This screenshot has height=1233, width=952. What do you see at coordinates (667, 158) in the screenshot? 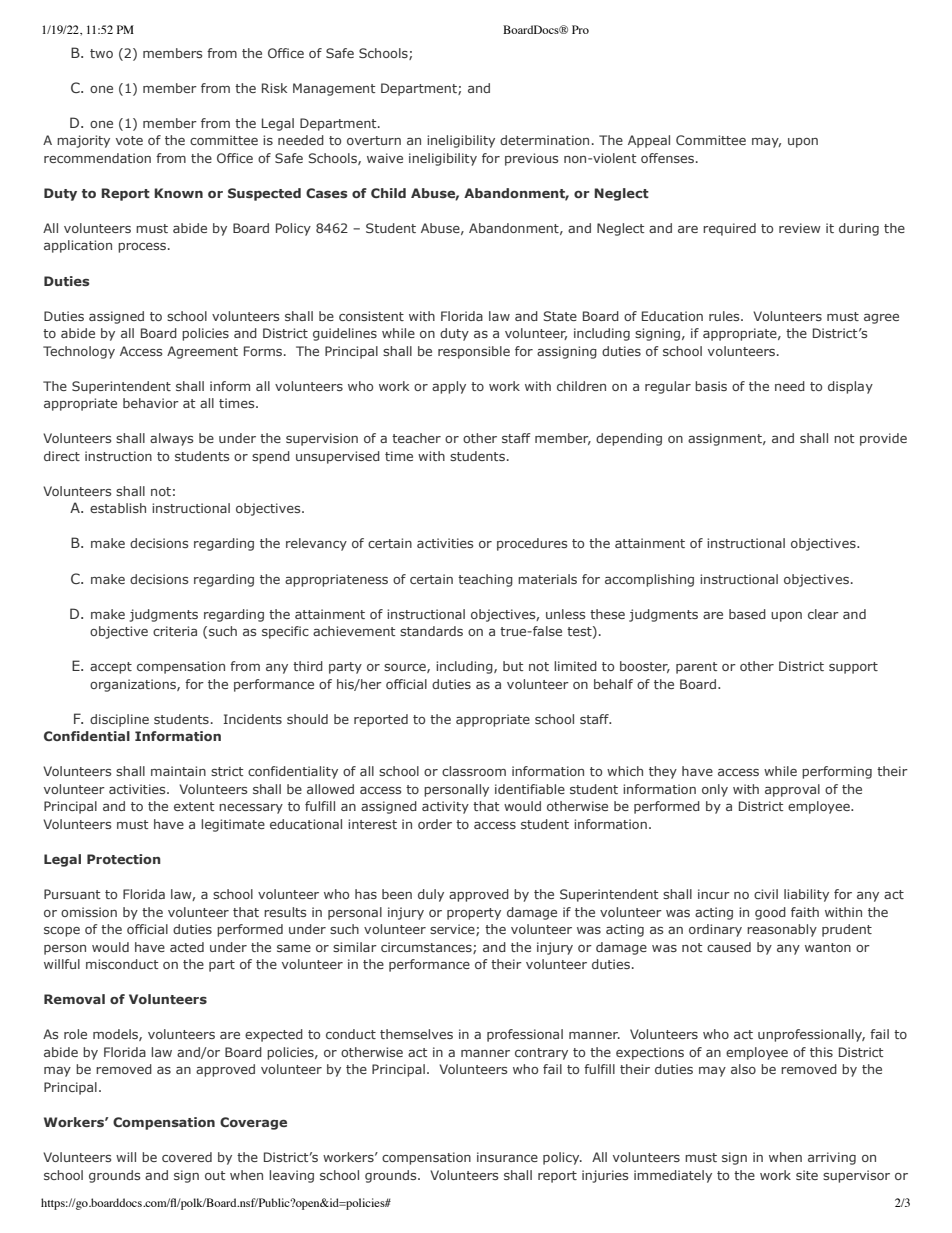
I see `offenses` at bounding box center [667, 158].
